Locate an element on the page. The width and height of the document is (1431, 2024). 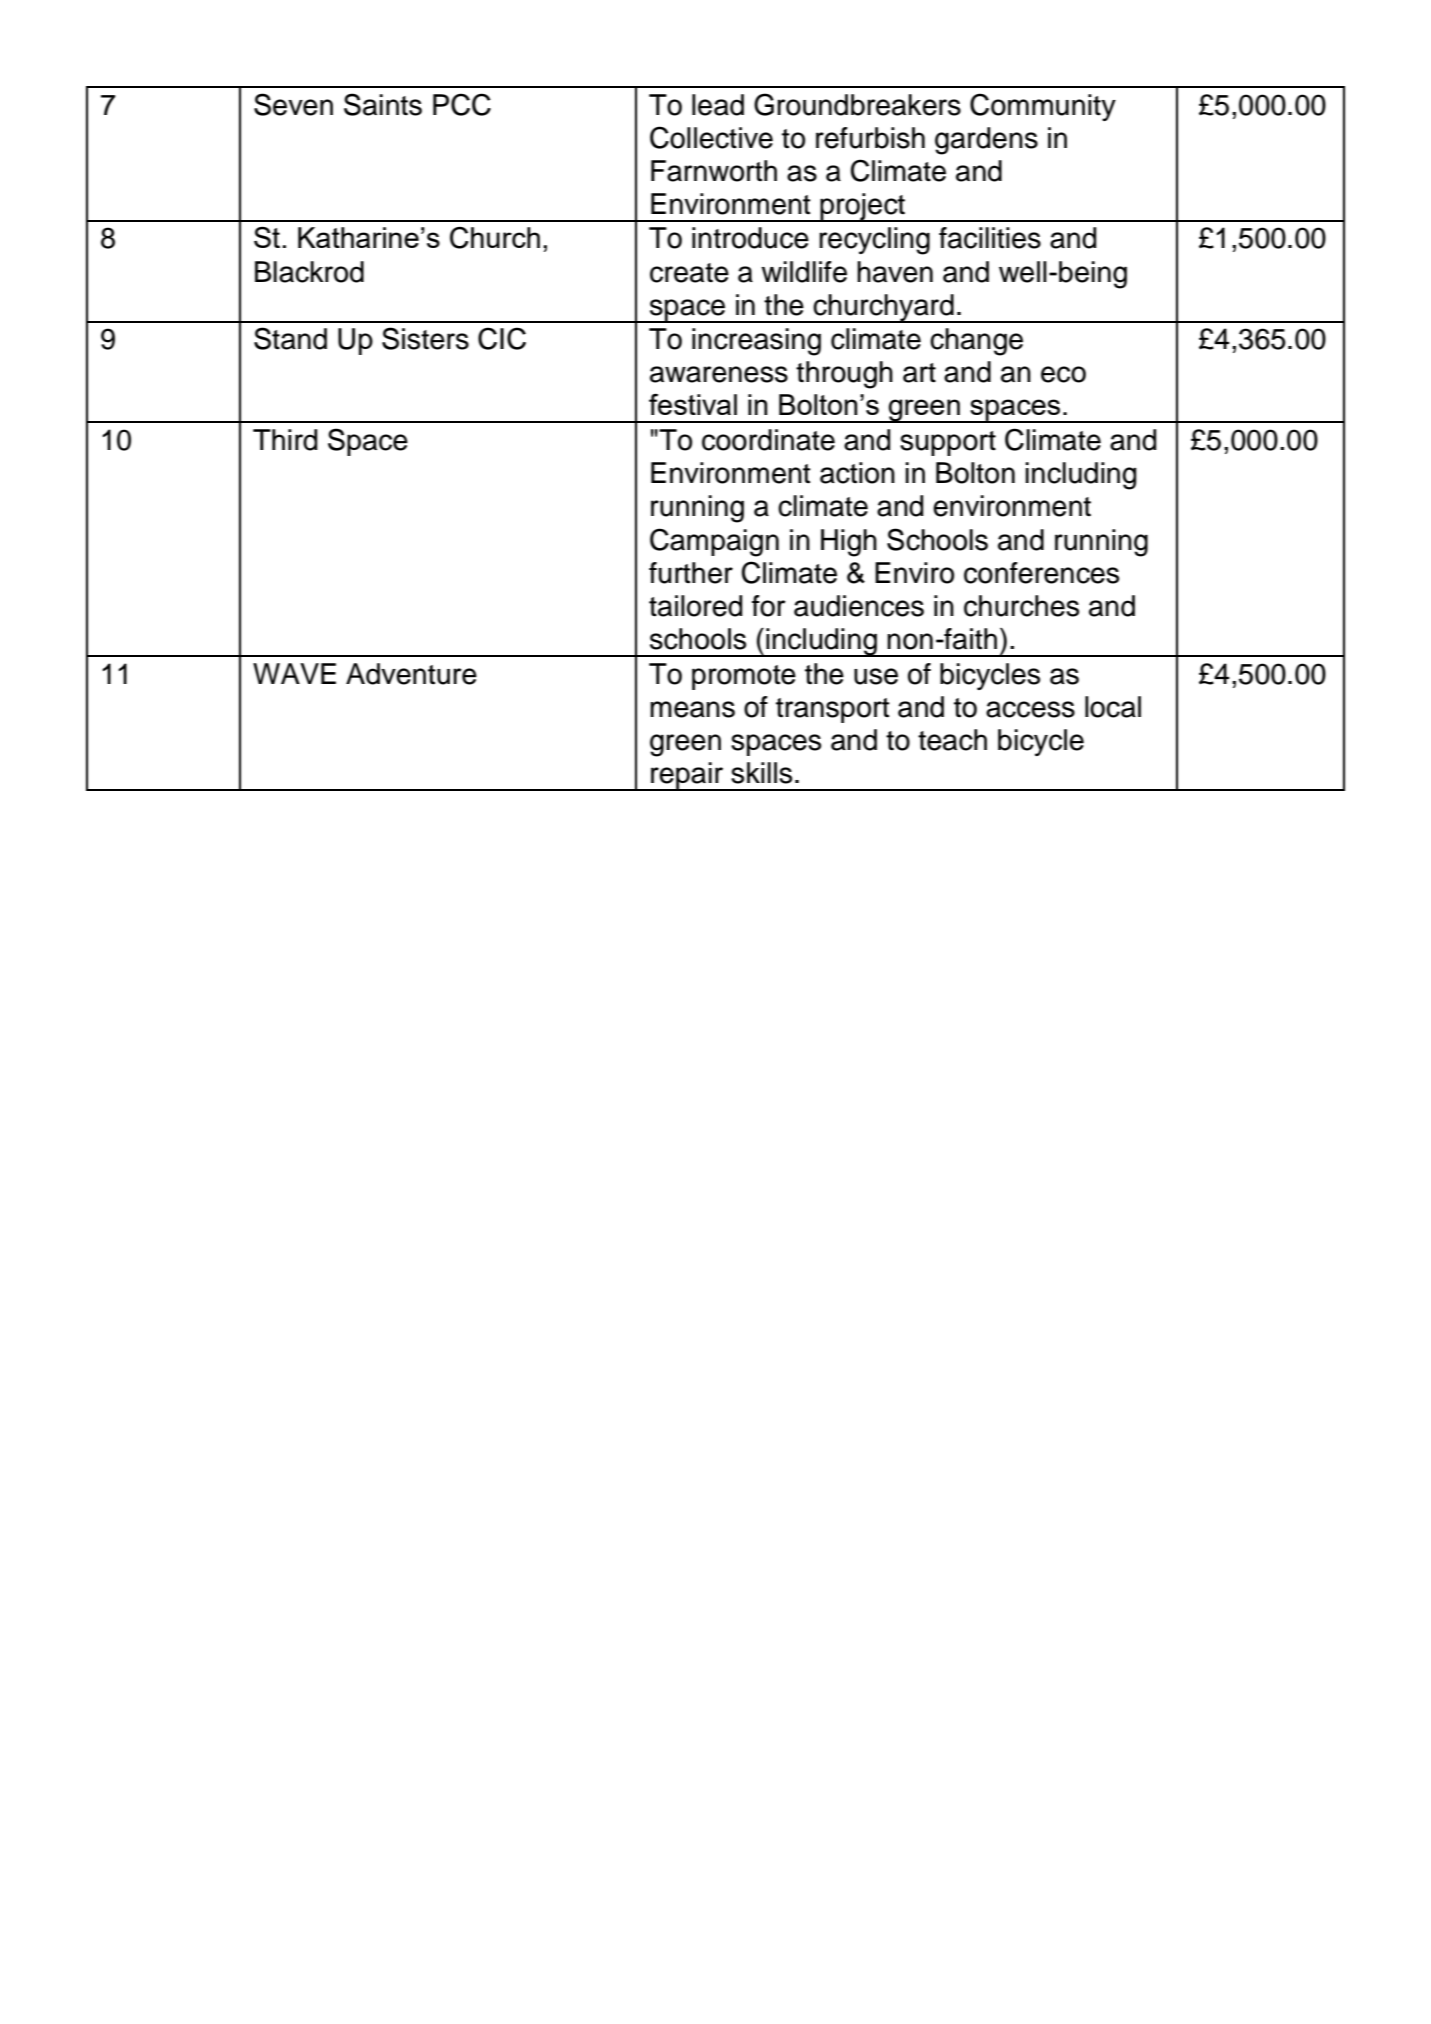
repair is located at coordinates (687, 776).
